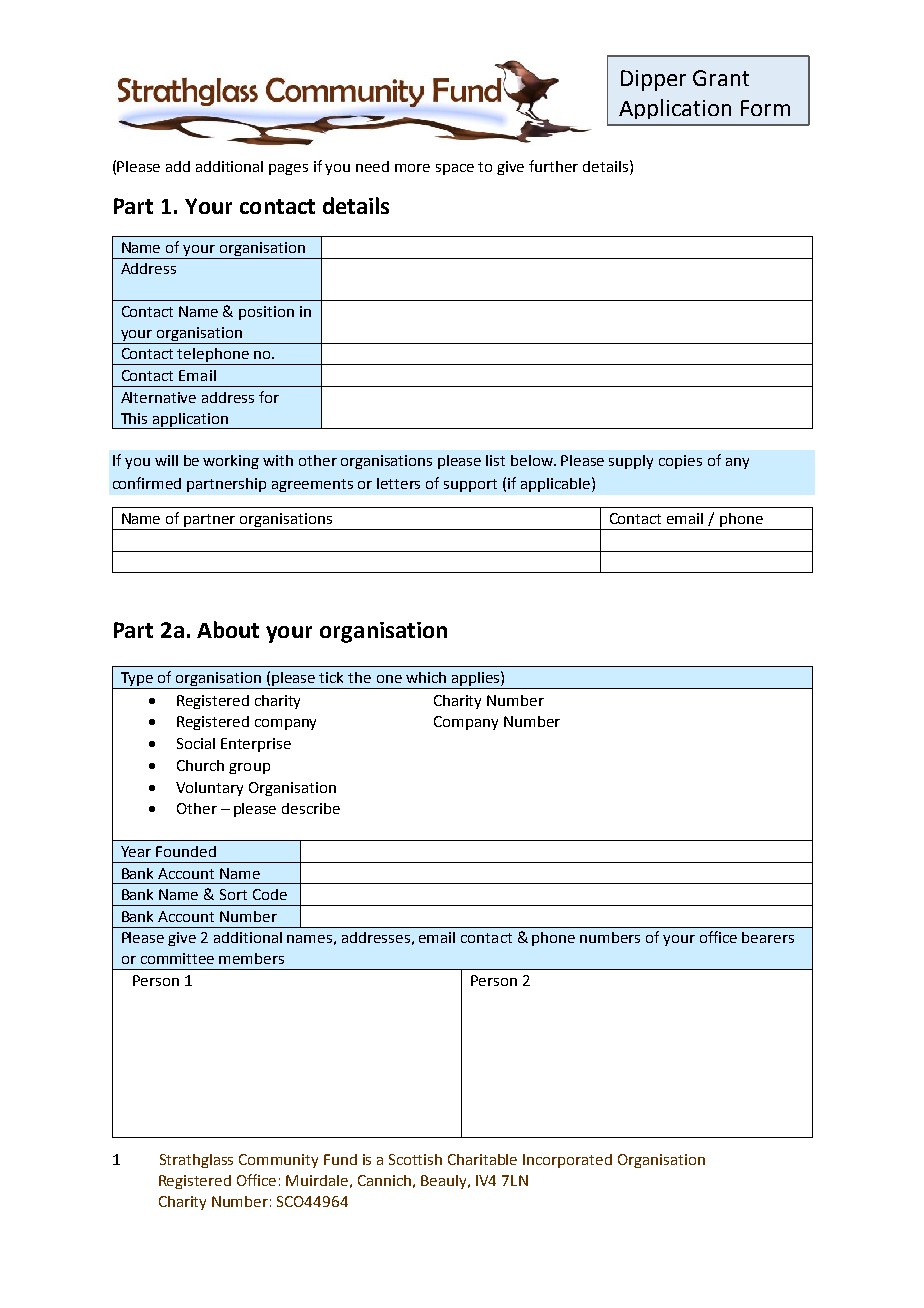  I want to click on space, so click(455, 169).
